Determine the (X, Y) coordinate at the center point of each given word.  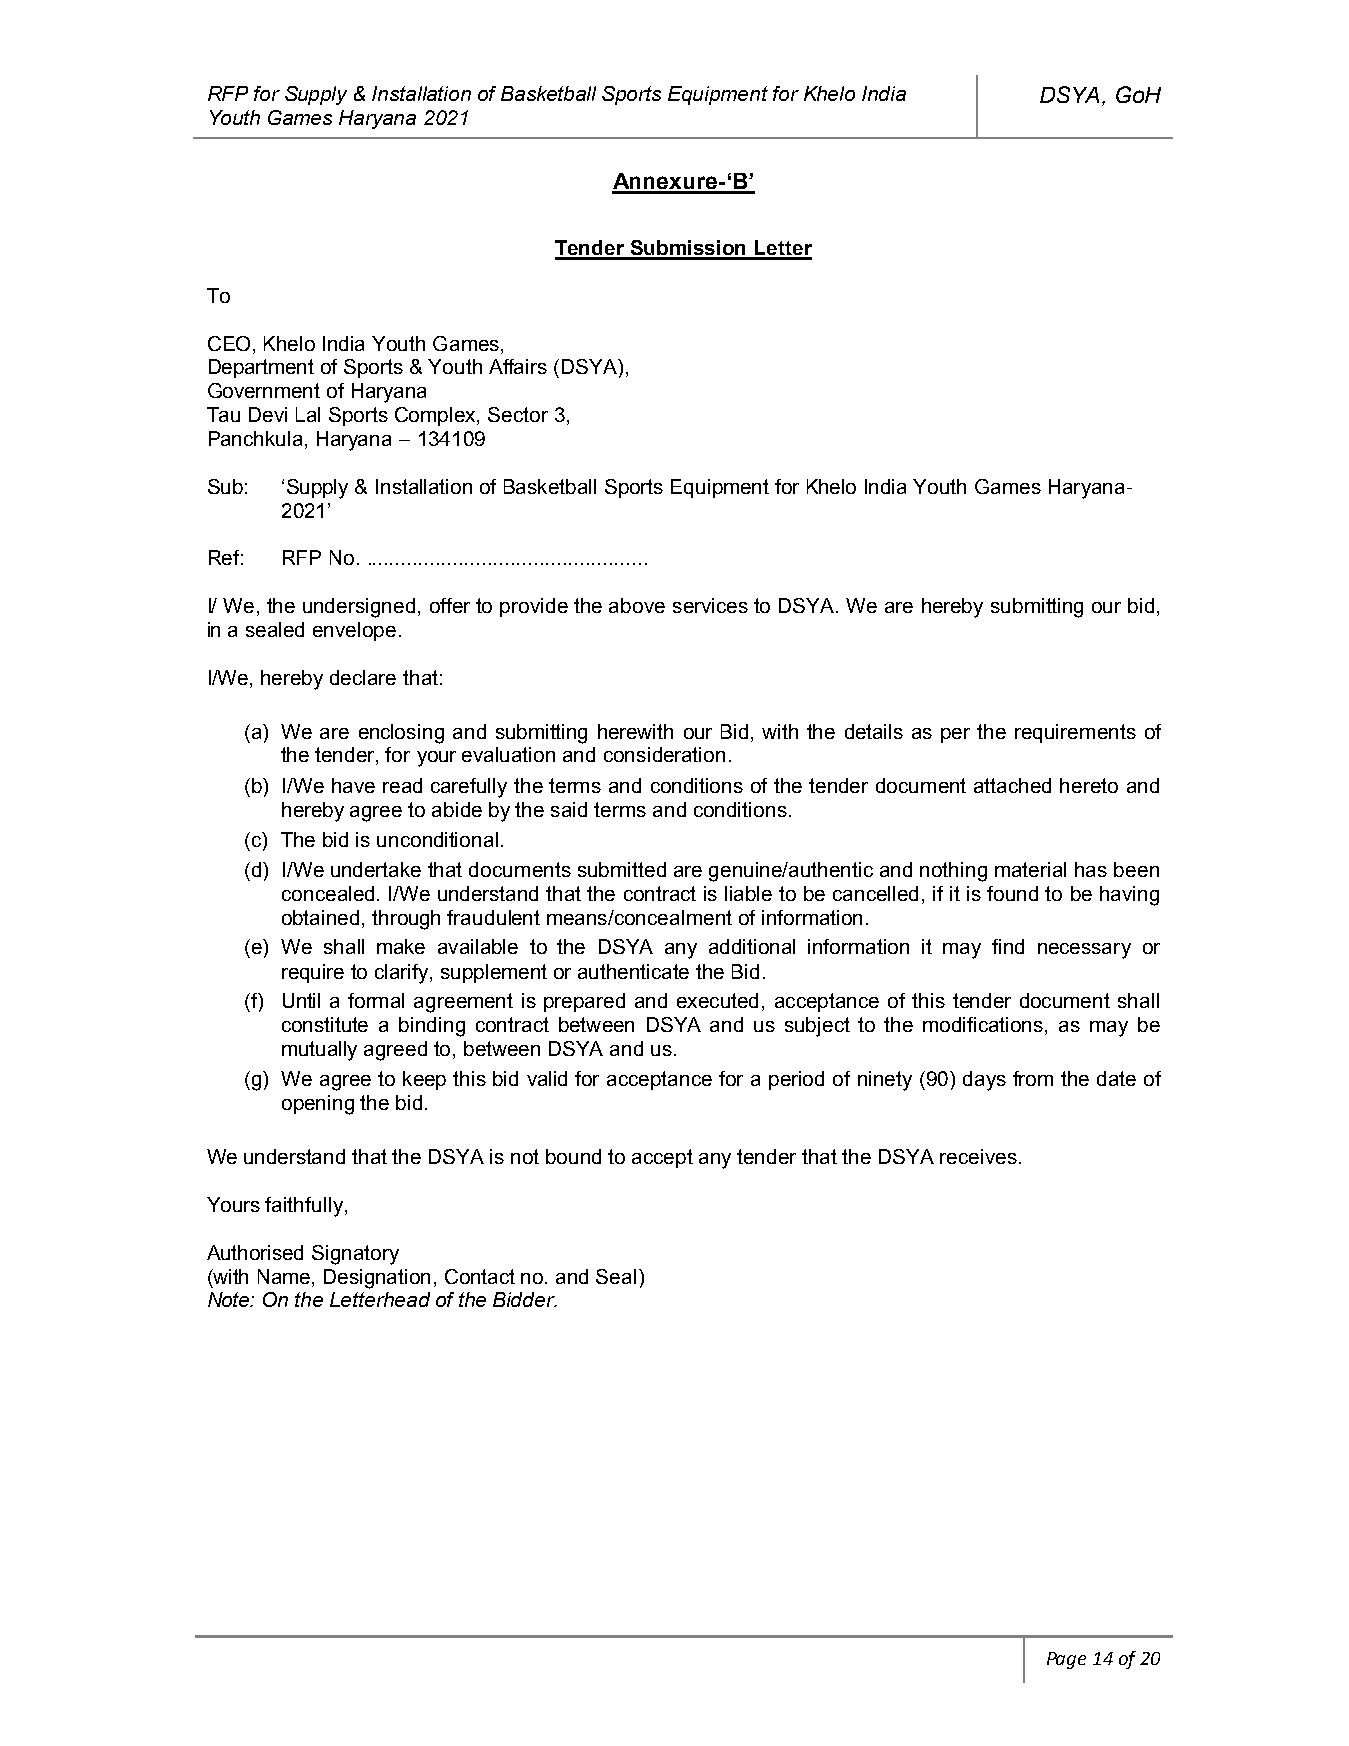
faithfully (304, 1207)
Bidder (525, 1299)
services (710, 605)
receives (978, 1156)
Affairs (518, 366)
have (353, 785)
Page (1066, 1660)
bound (573, 1156)
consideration (664, 754)
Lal (308, 414)
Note (230, 1299)
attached (1012, 785)
